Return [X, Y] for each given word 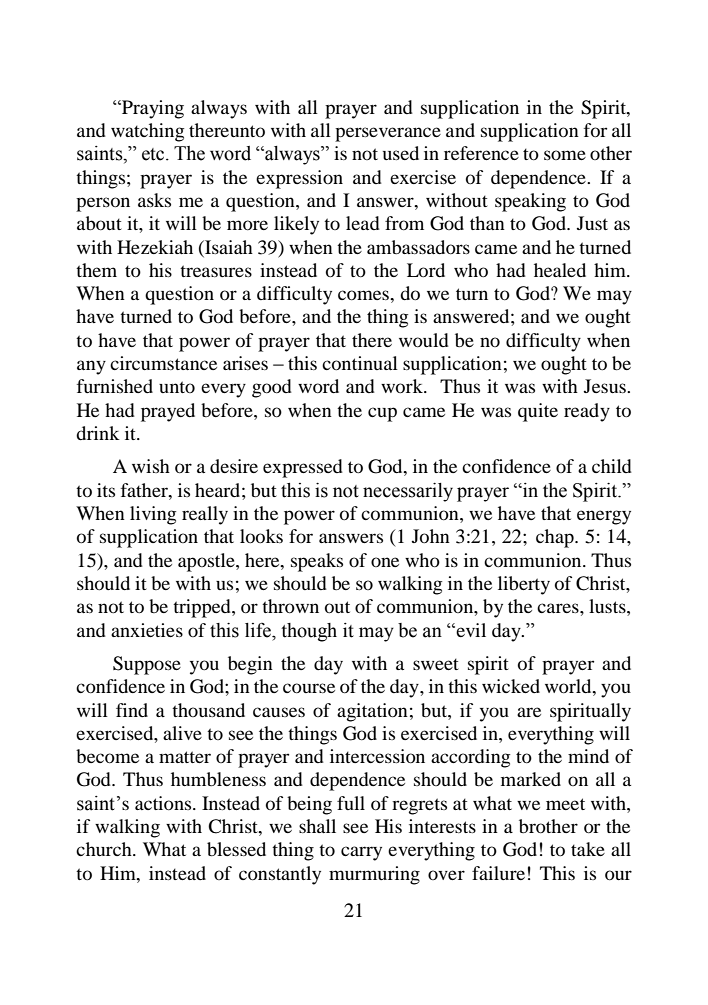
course [309, 688]
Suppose [147, 665]
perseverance [388, 134]
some [565, 155]
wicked [511, 686]
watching [147, 132]
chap [556, 538]
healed [560, 270]
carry [361, 853]
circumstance [163, 363]
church [105, 849]
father [145, 490]
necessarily [408, 492]
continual [360, 363]
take [588, 849]
